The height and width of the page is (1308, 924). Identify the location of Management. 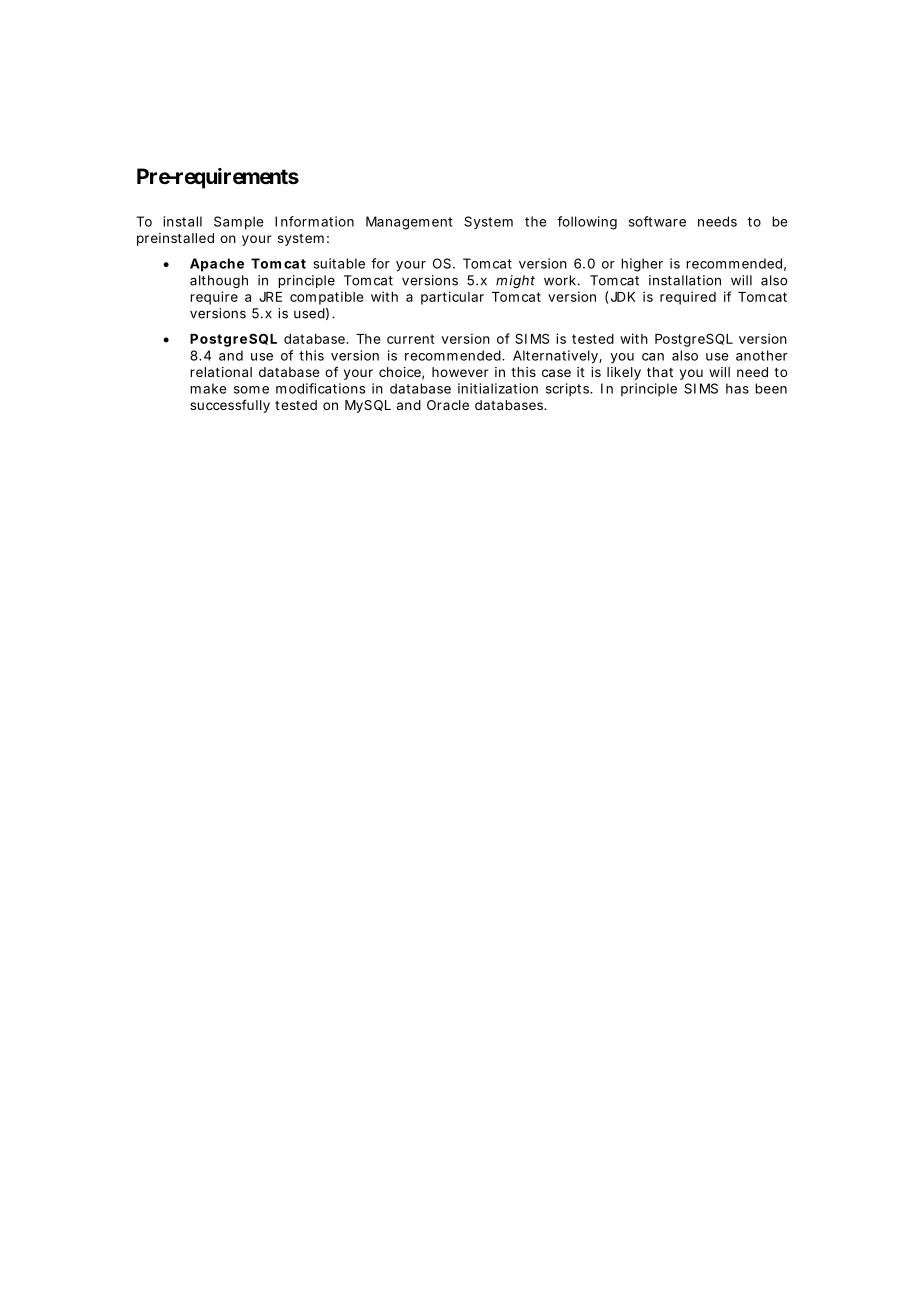
(409, 223).
